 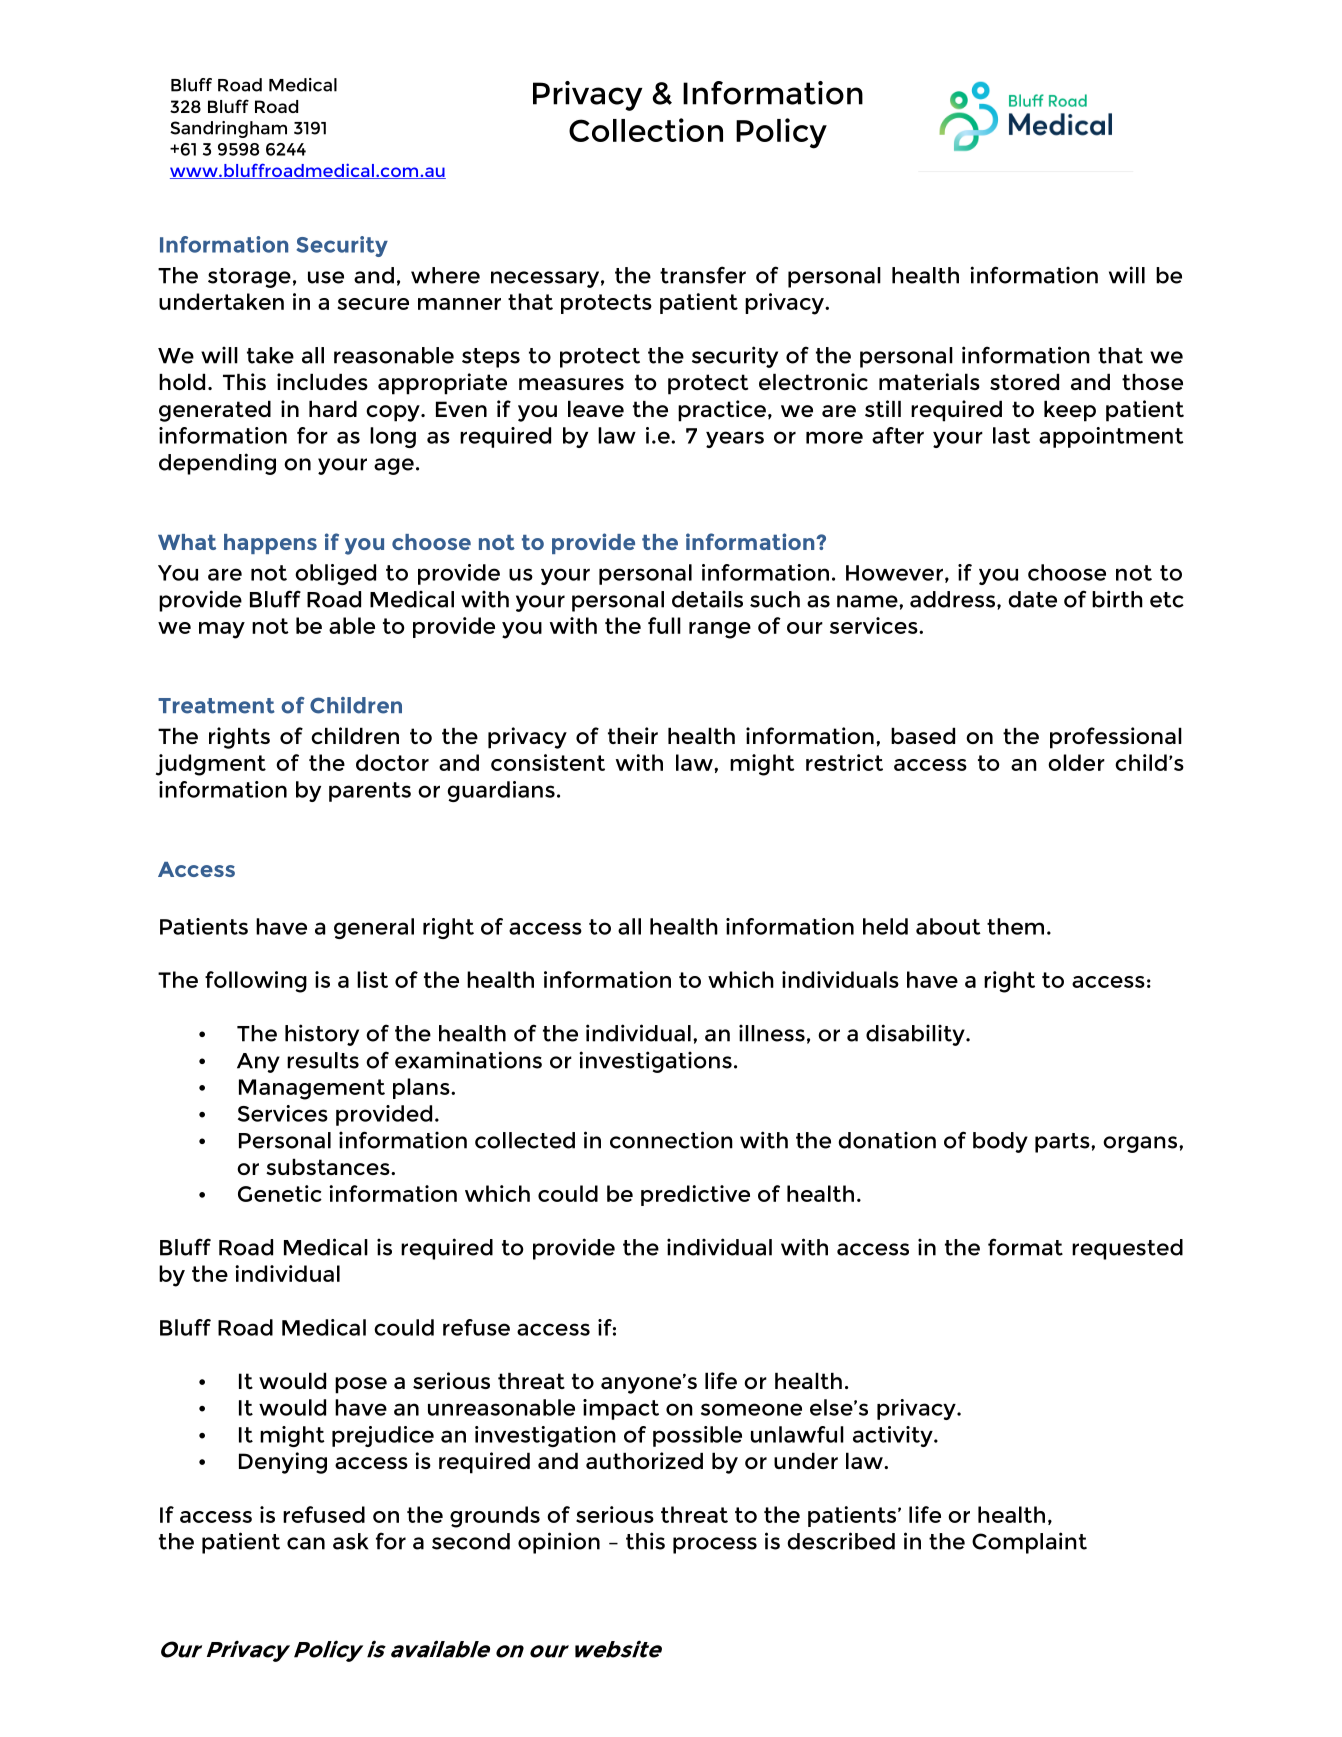 What do you see at coordinates (249, 278) in the screenshot?
I see `storage` at bounding box center [249, 278].
